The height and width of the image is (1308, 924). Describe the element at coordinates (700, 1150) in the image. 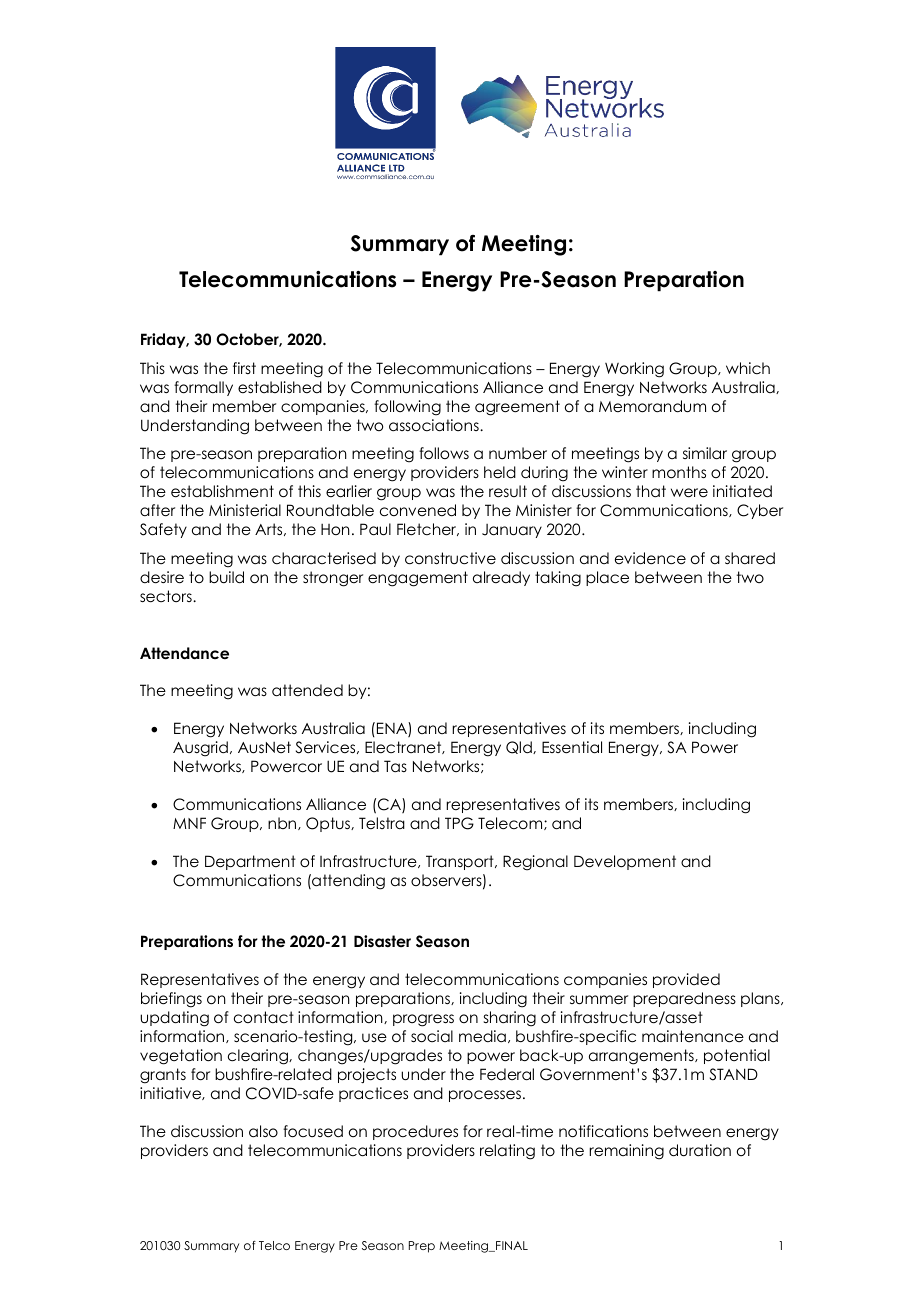

I see `duration` at that location.
